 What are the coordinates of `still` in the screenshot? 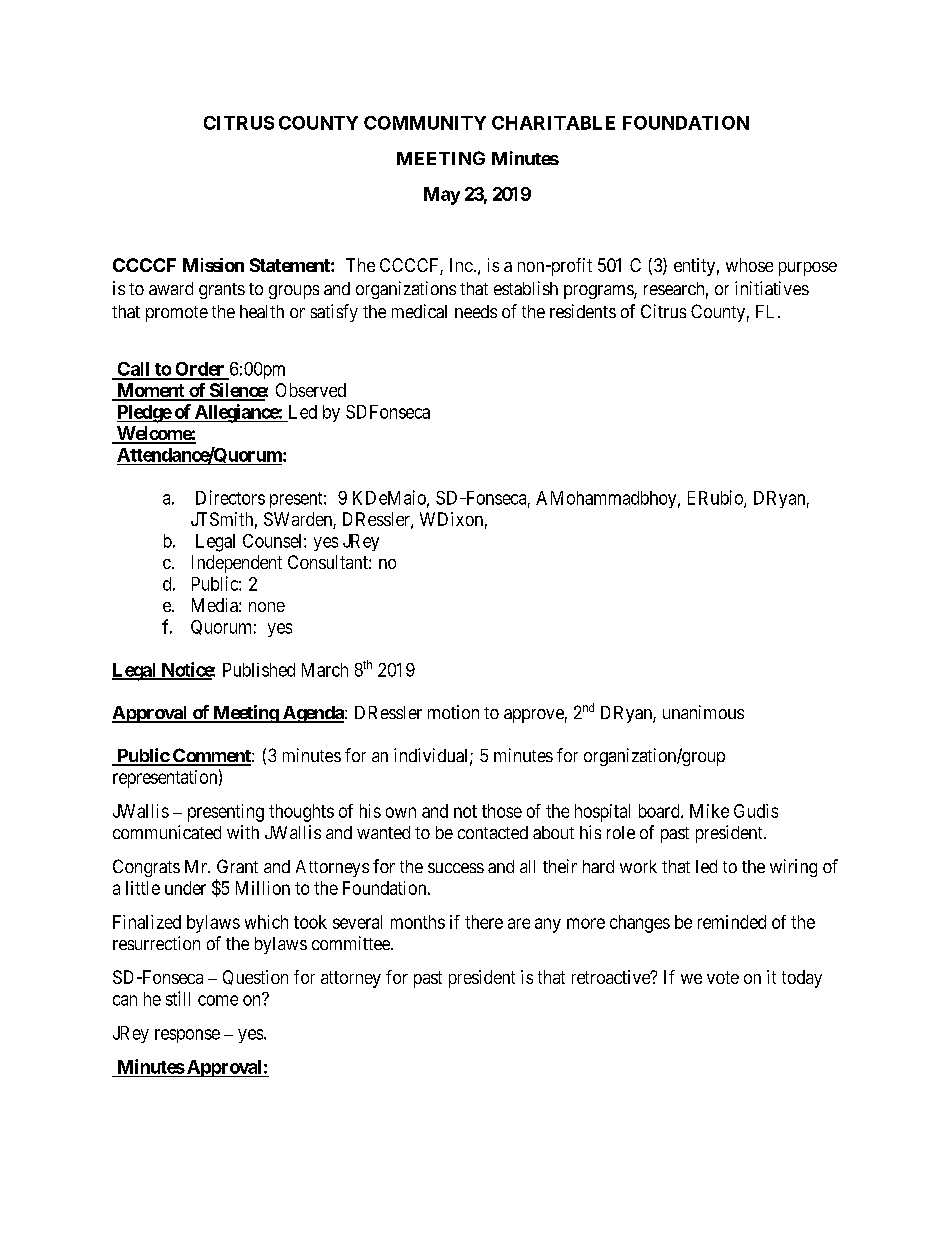 It's located at (178, 998).
